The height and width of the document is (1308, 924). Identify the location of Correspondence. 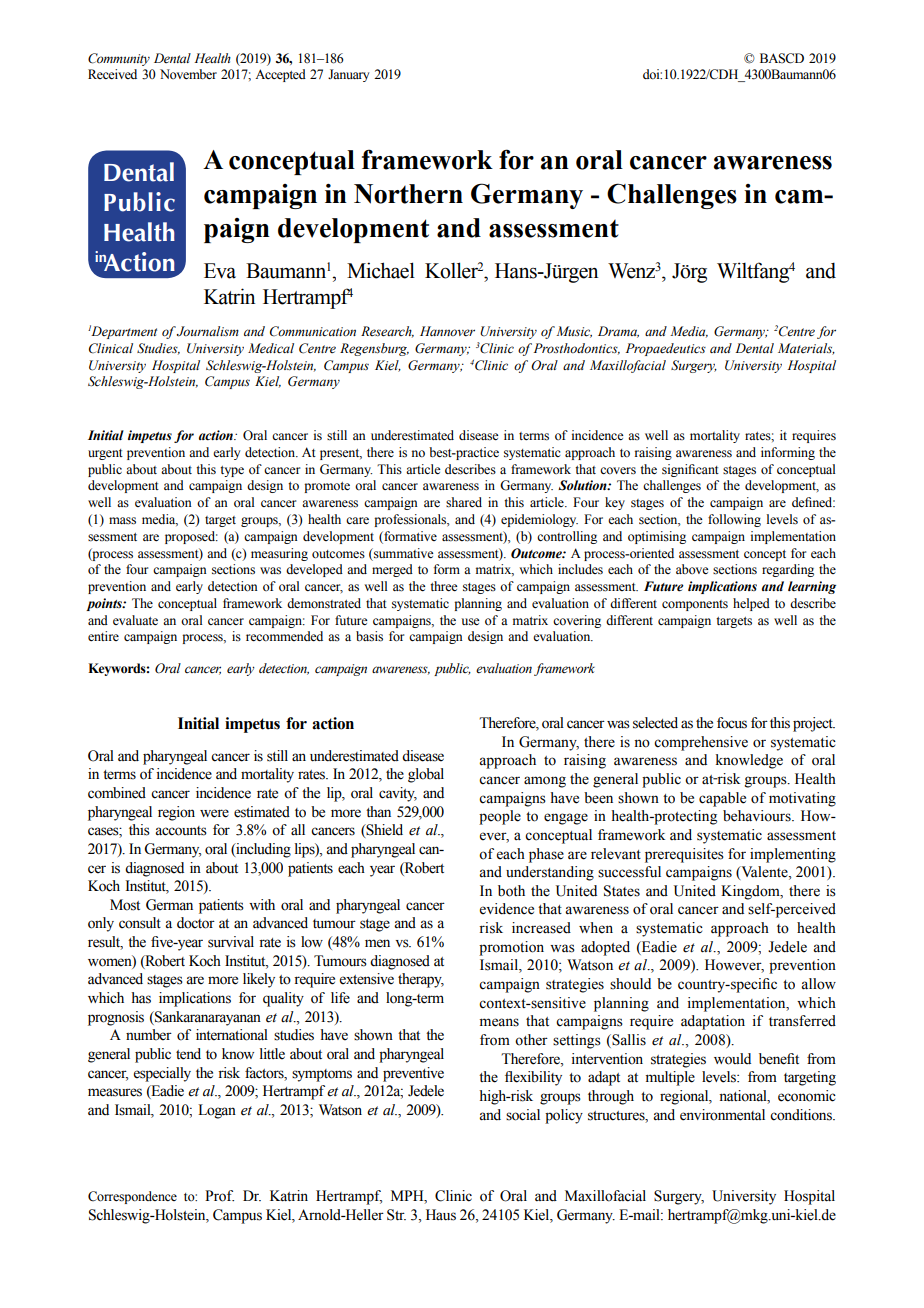
(132, 1197).
